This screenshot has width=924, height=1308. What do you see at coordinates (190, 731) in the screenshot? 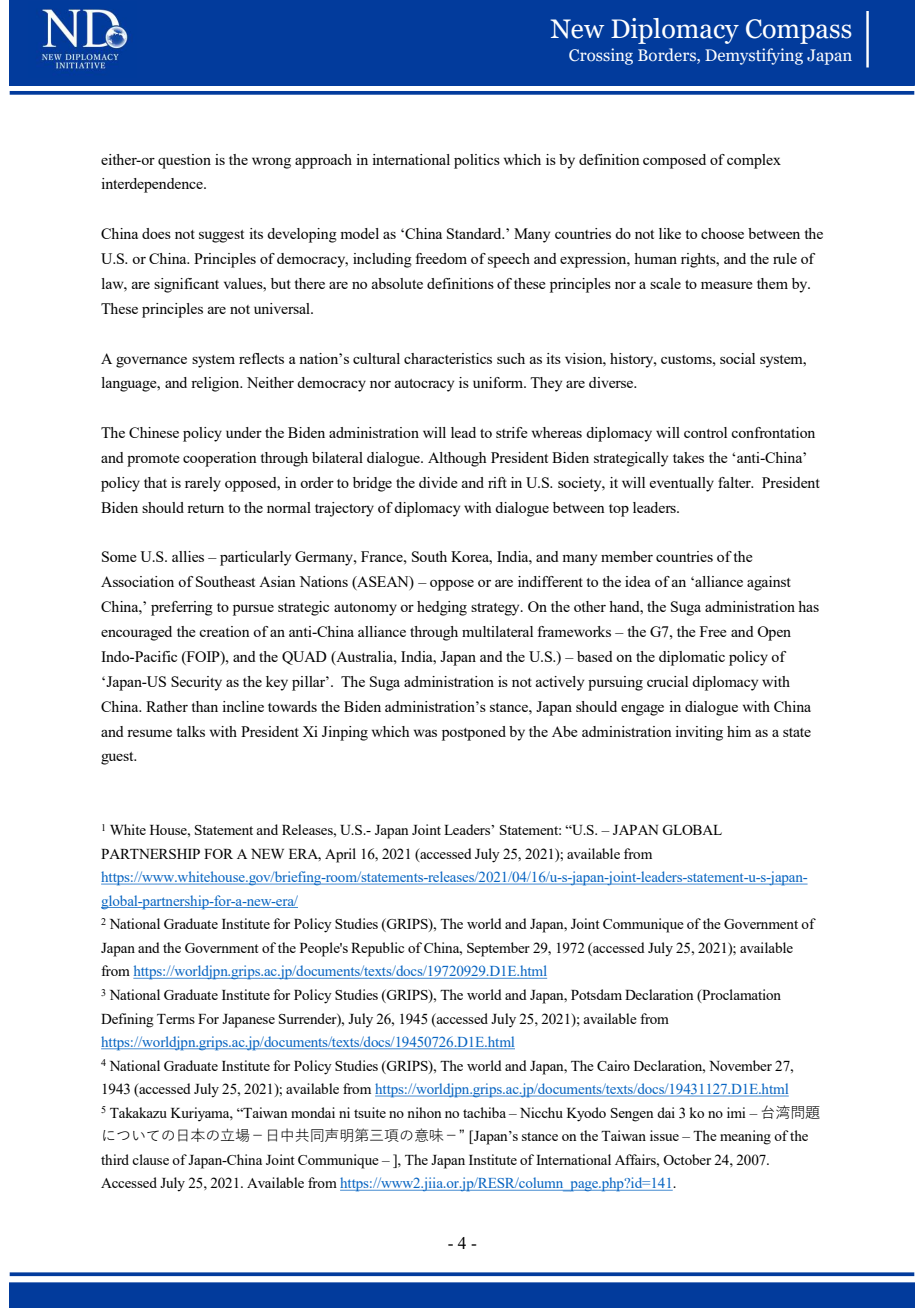
I see `talks` at bounding box center [190, 731].
